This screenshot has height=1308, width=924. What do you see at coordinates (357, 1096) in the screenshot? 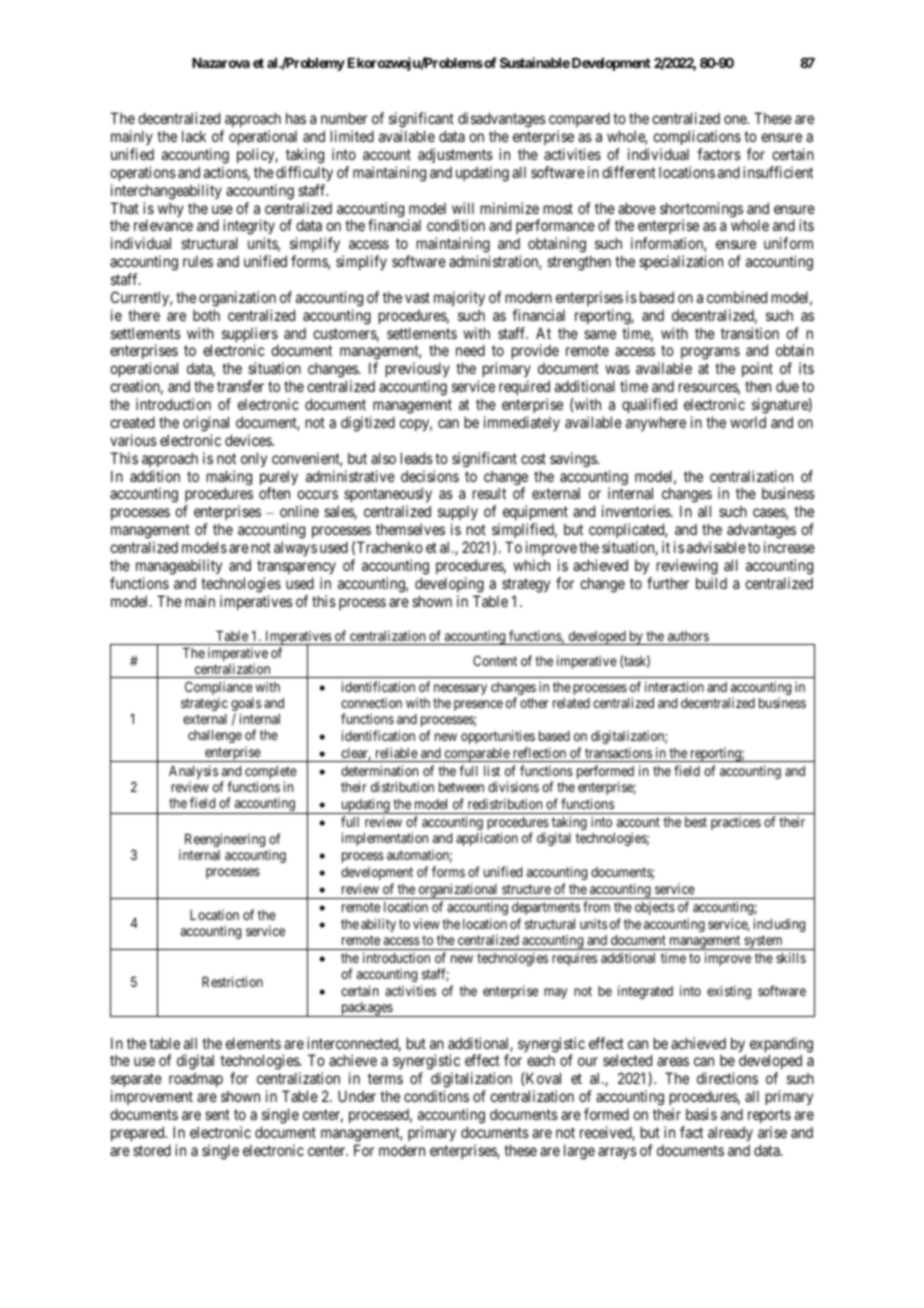
I see `Under` at bounding box center [357, 1096].
